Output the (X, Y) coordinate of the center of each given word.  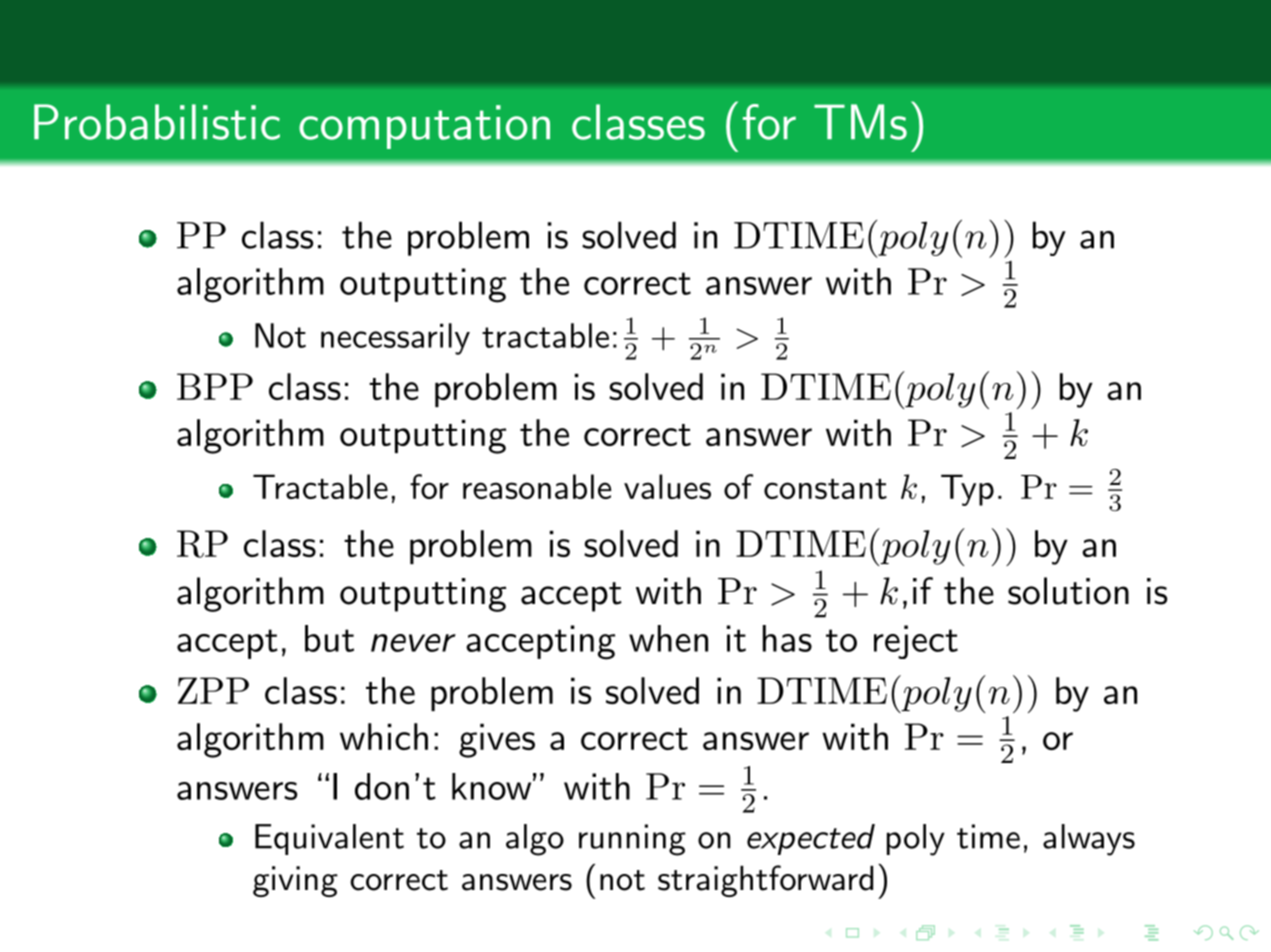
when (668, 638)
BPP (215, 386)
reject (916, 642)
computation (424, 127)
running (632, 840)
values (667, 486)
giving (295, 881)
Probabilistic (157, 122)
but (329, 638)
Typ (967, 490)
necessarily (395, 339)
